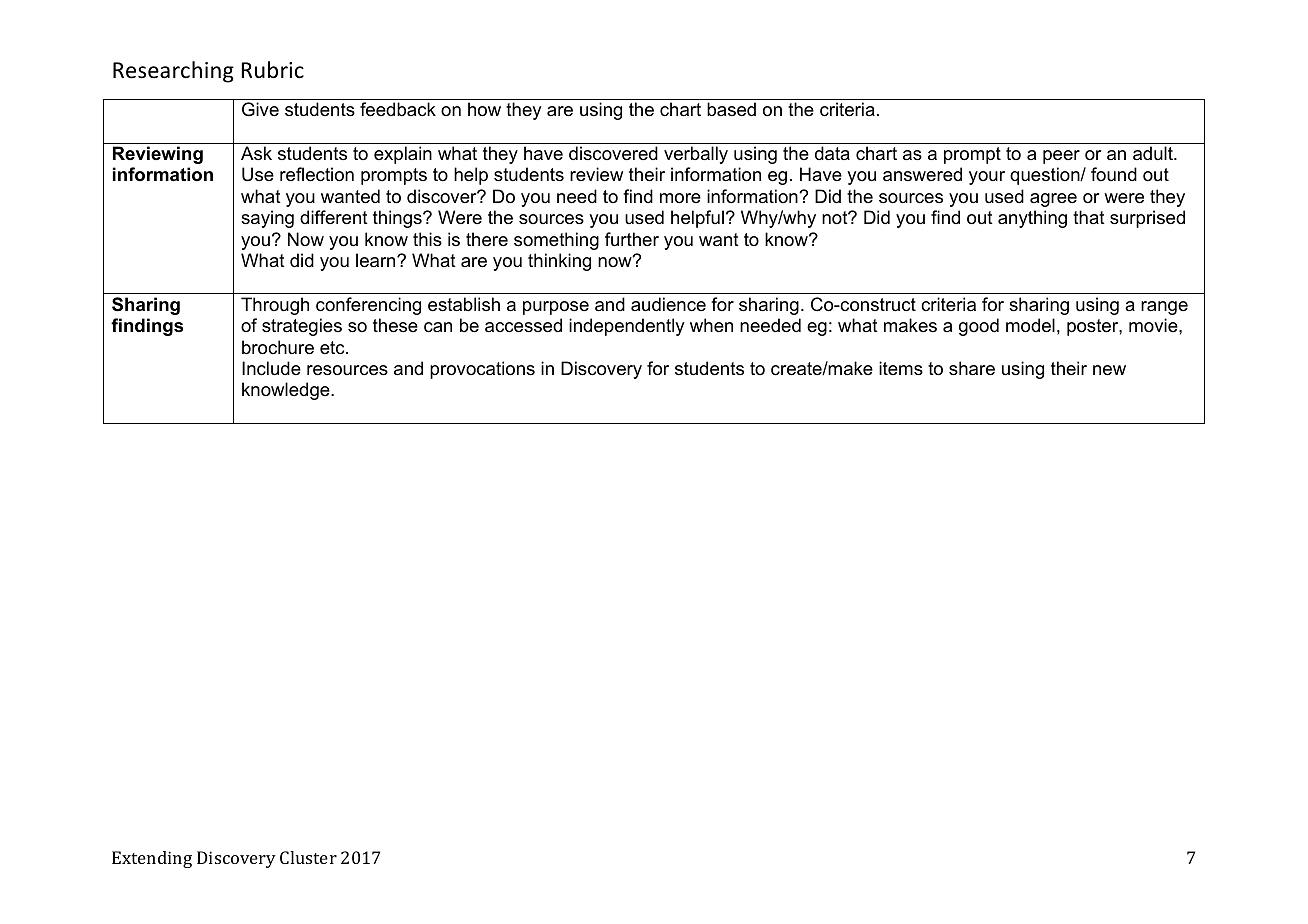 This image has width=1308, height=924. Describe the element at coordinates (1030, 325) in the image. I see `model` at that location.
